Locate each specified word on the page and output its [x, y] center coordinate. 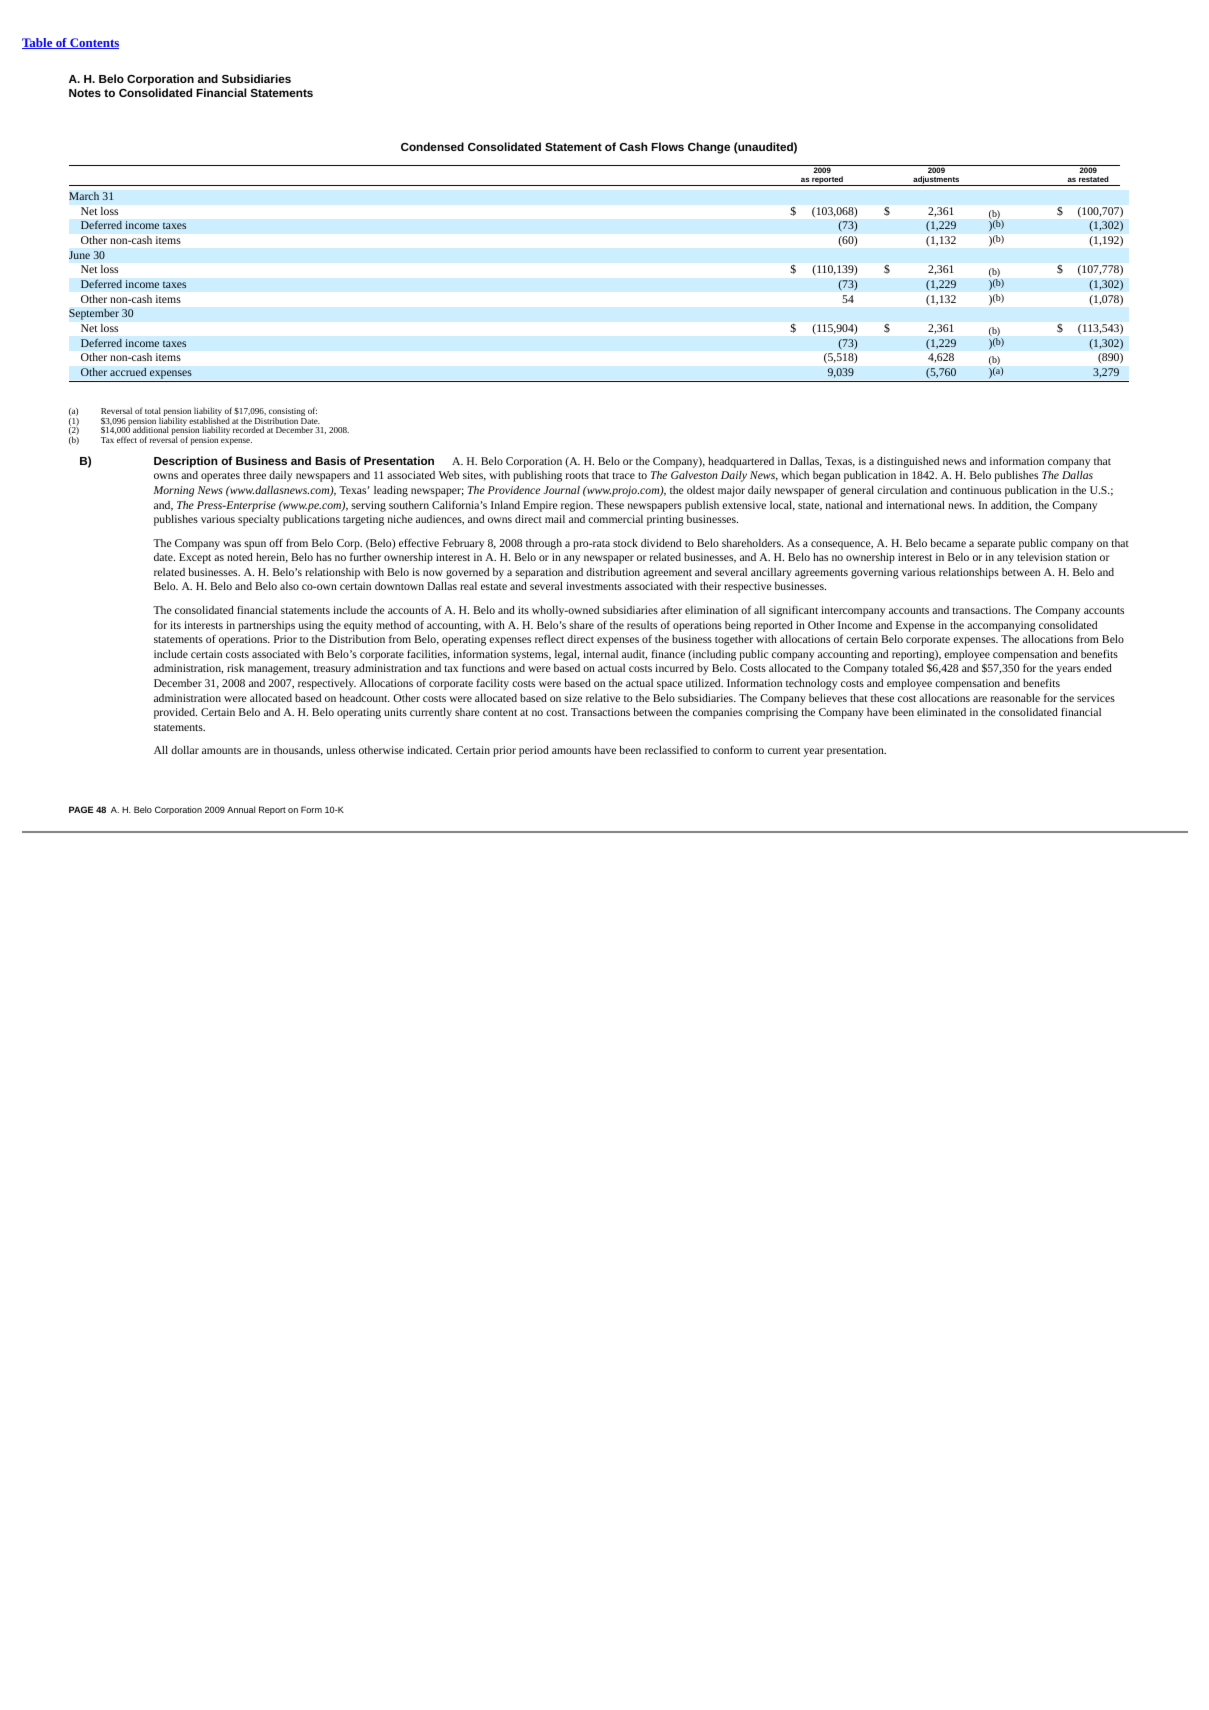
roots [577, 475]
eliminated [941, 712]
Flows [667, 146]
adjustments [936, 181]
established [209, 421]
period [534, 751]
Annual [241, 809]
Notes [85, 93]
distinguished [908, 462]
